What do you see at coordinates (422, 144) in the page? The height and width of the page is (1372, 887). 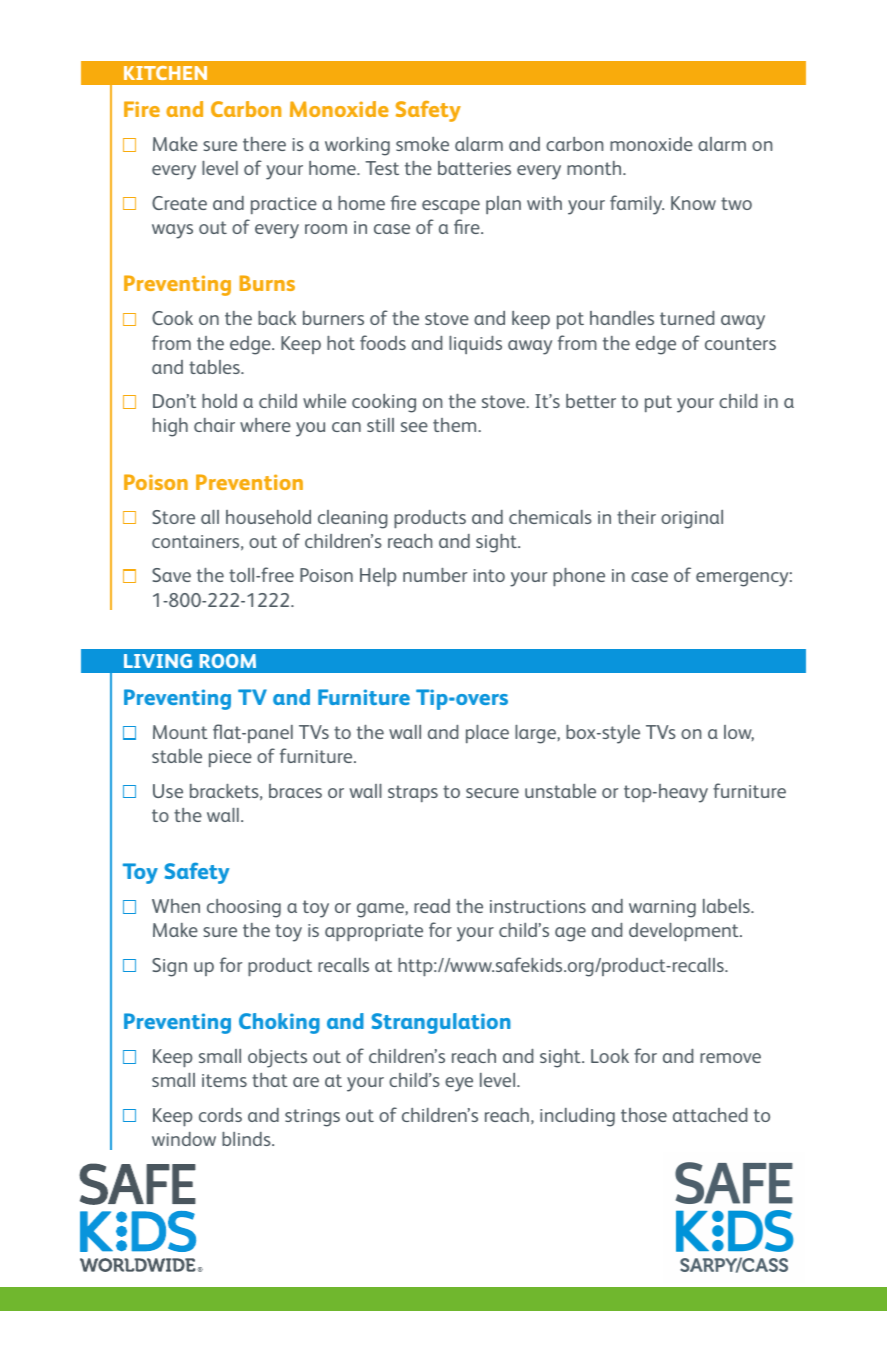 I see `smoke` at bounding box center [422, 144].
